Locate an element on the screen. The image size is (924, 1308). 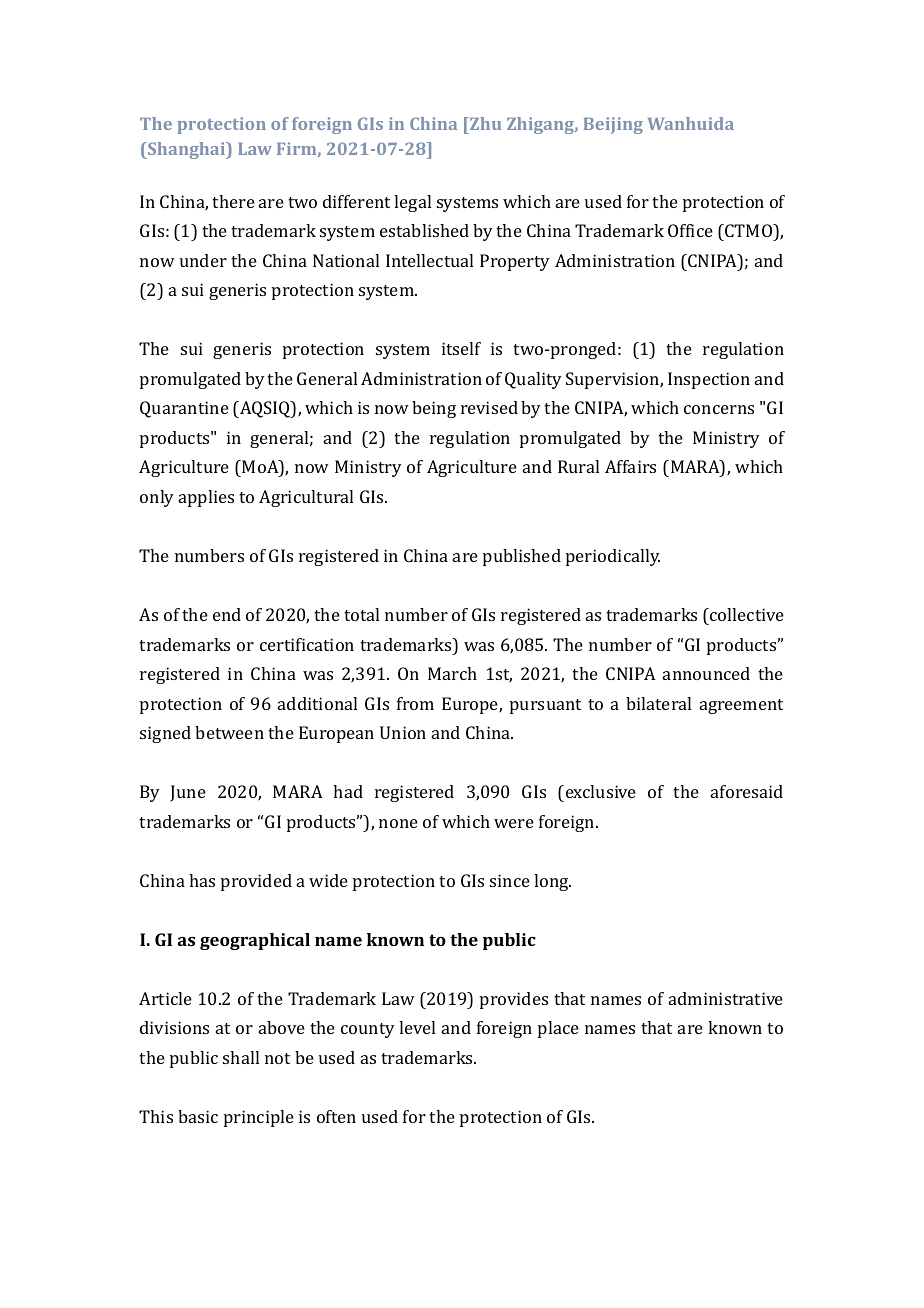
June is located at coordinates (188, 793).
